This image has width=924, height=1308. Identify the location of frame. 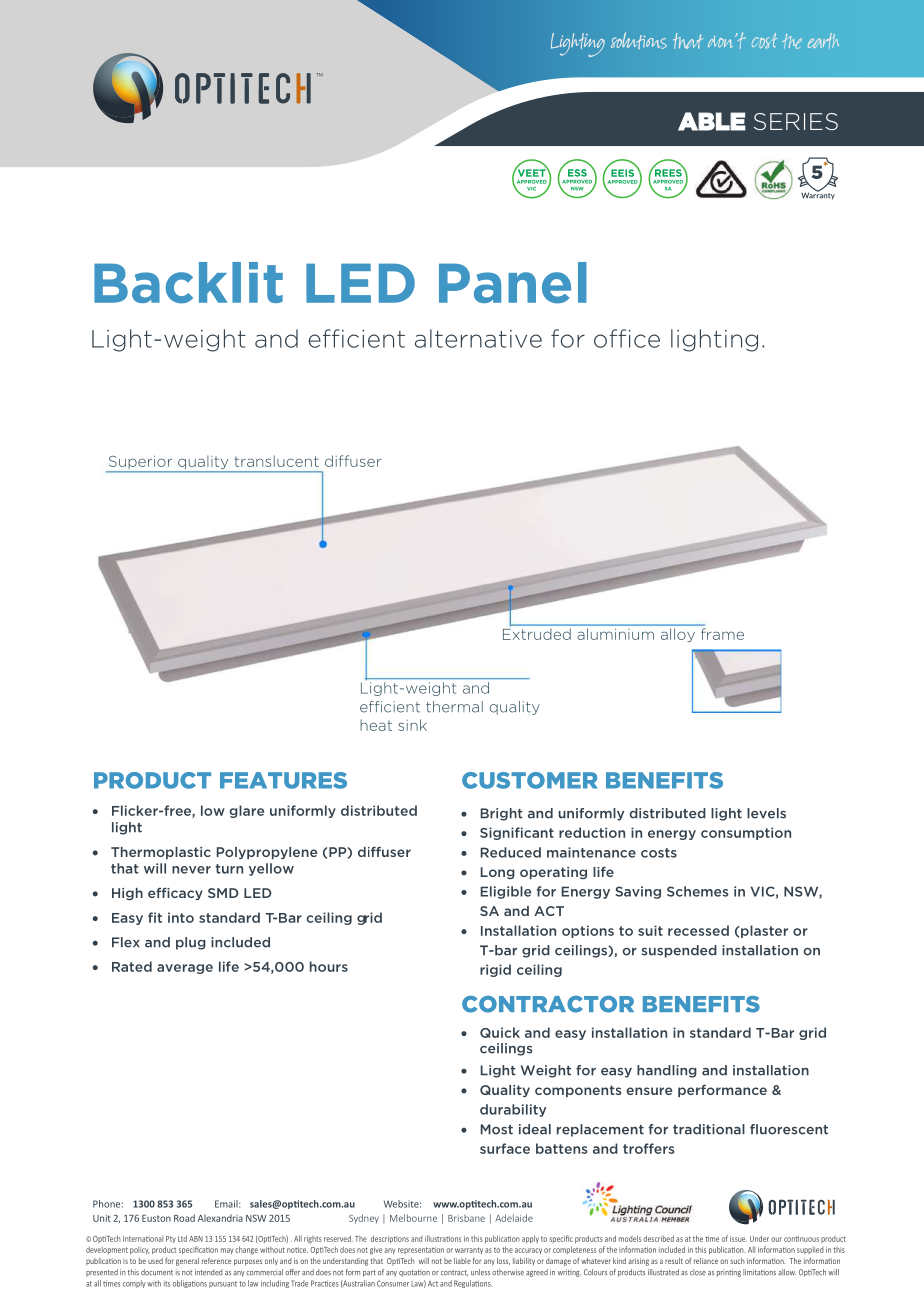
(722, 634).
